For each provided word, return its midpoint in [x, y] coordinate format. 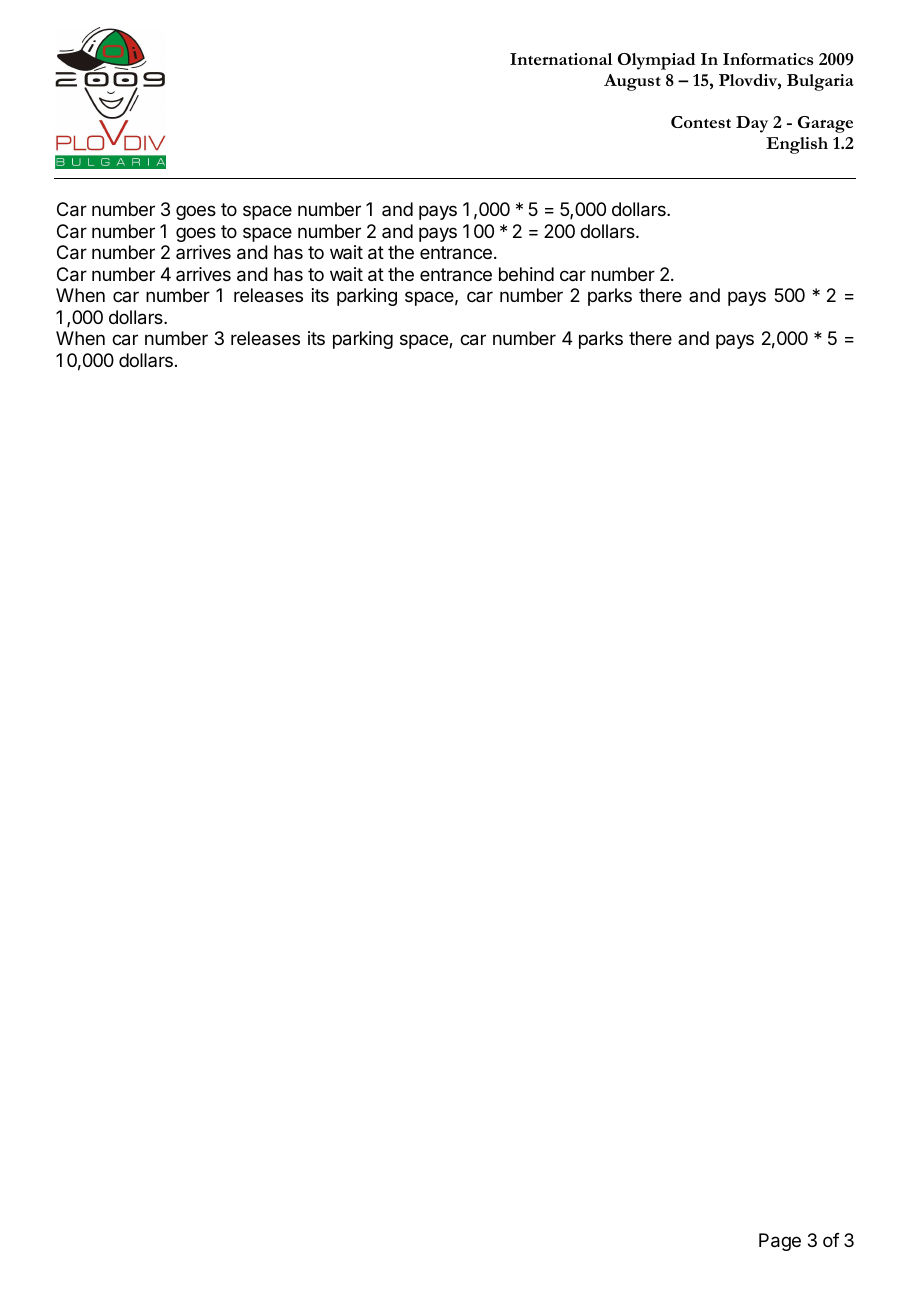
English [797, 145]
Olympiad [656, 61]
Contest [701, 122]
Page [780, 1242]
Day [752, 124]
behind [526, 274]
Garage [825, 124]
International [561, 59]
